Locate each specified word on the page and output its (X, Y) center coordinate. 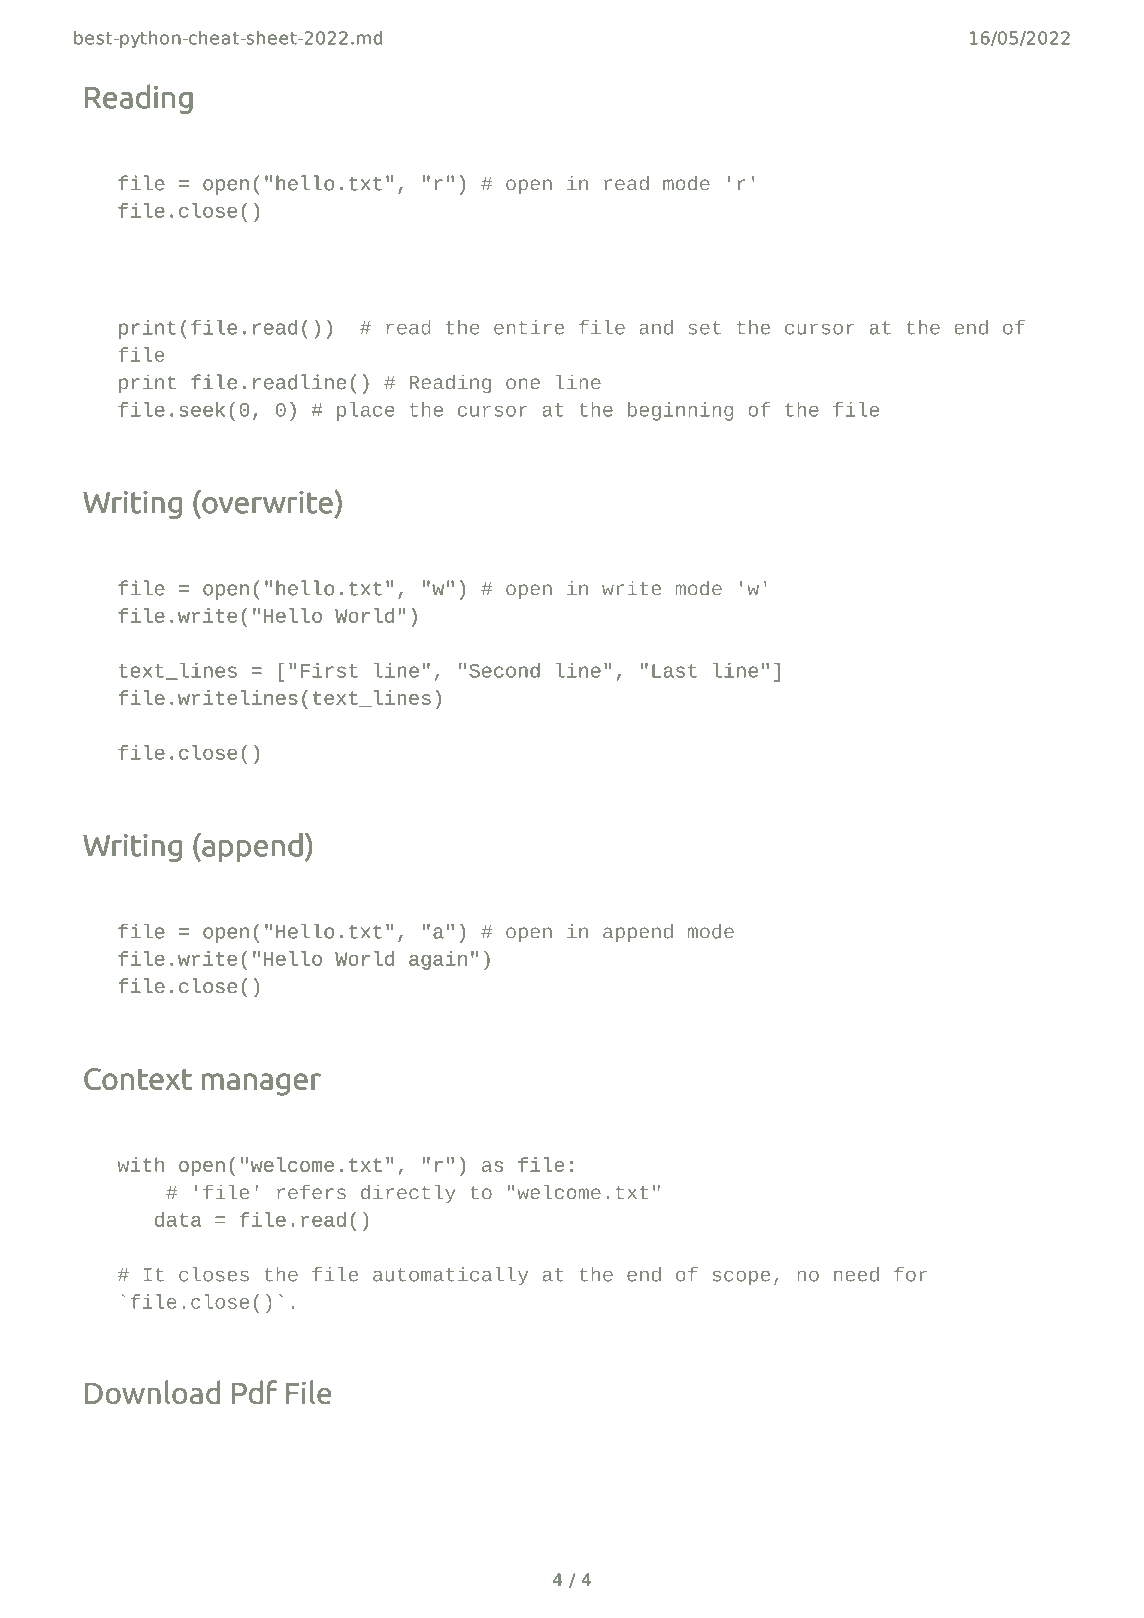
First (329, 670)
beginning (680, 411)
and (656, 327)
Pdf (254, 1392)
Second (504, 670)
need (856, 1274)
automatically (450, 1276)
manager (261, 1084)
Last (674, 671)
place (366, 411)
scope (741, 1278)
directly (408, 1194)
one (523, 383)
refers (311, 1192)
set (704, 328)
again (438, 960)
